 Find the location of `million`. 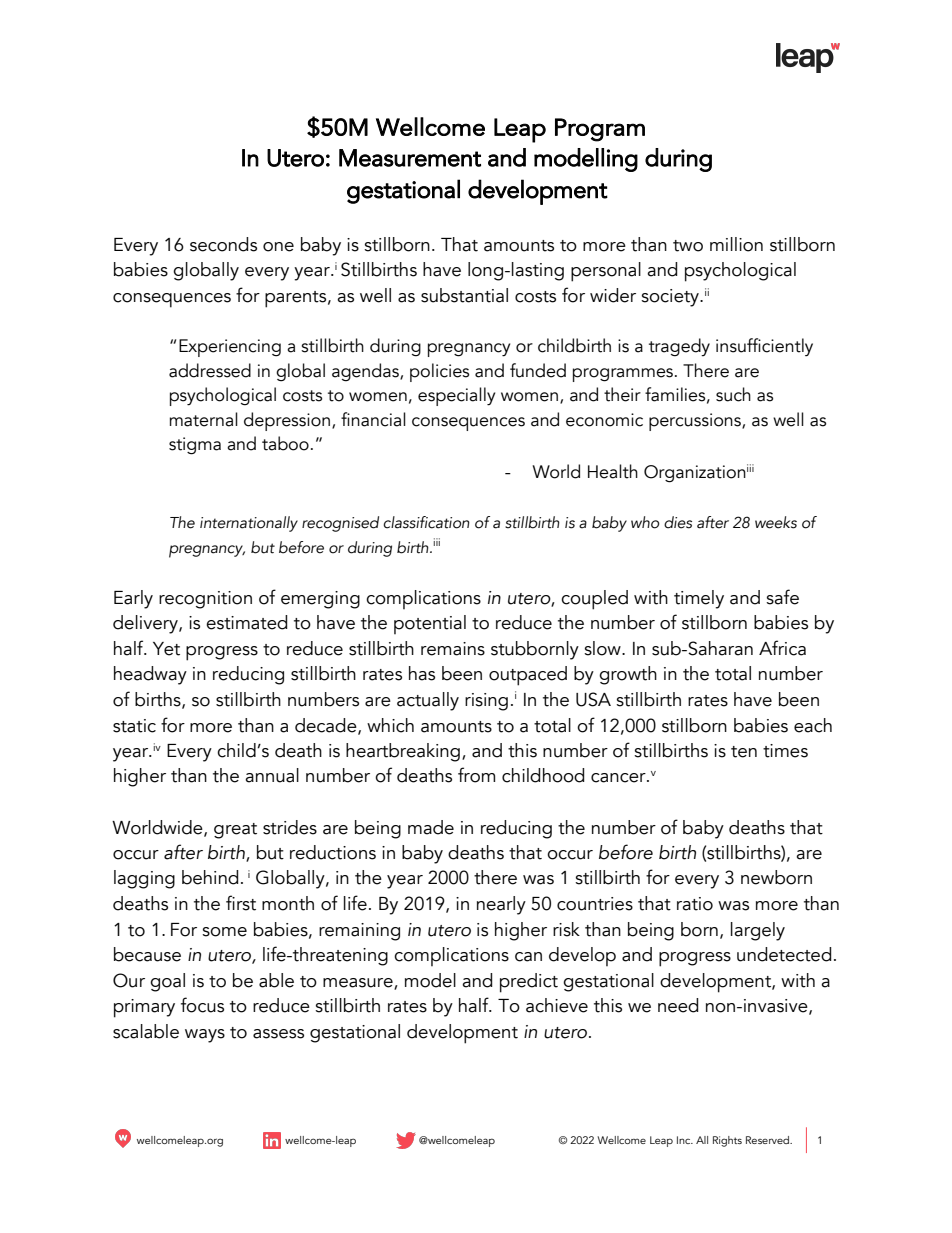

million is located at coordinates (736, 244).
